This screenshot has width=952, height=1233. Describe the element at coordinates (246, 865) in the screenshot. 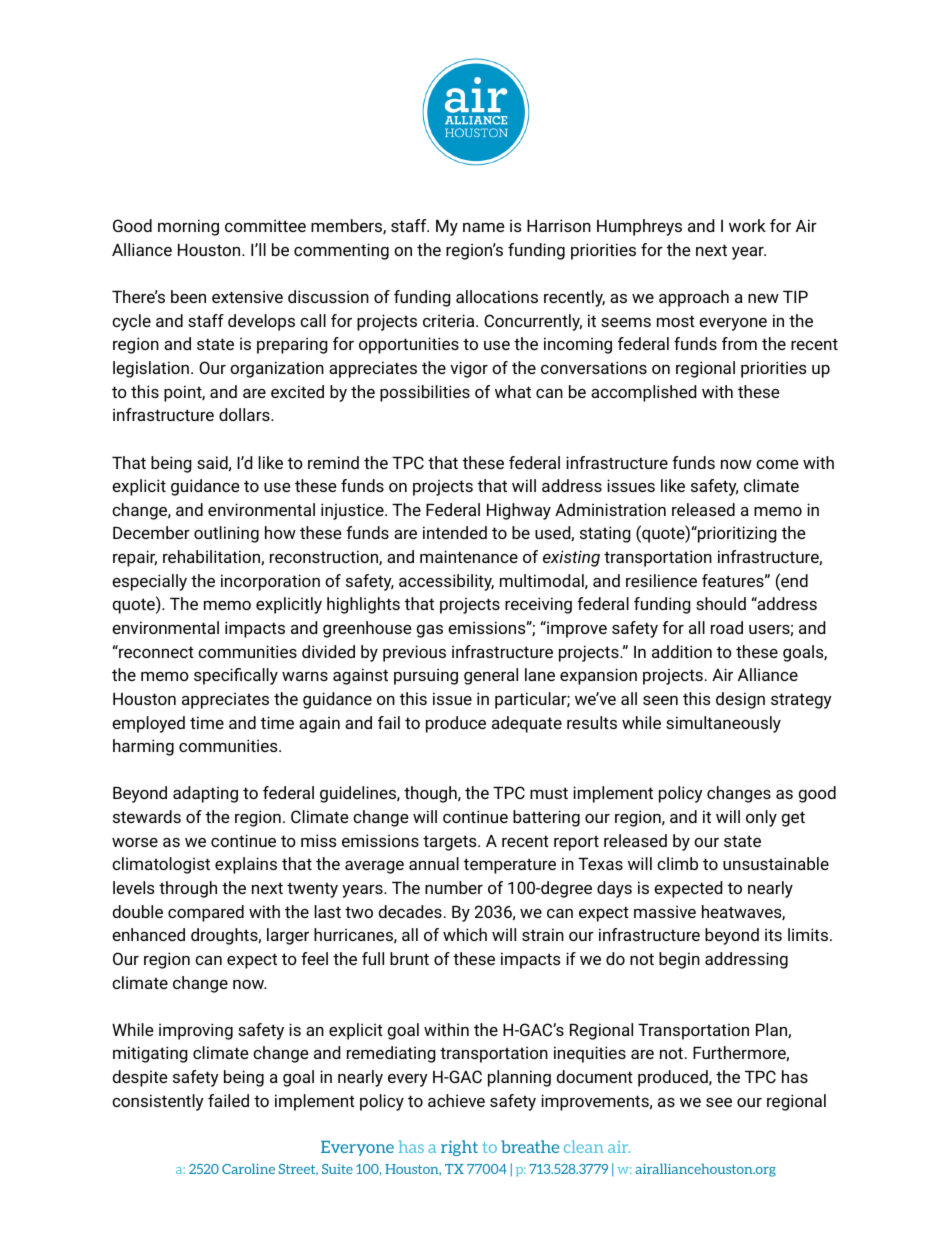

I see `explains` at that location.
